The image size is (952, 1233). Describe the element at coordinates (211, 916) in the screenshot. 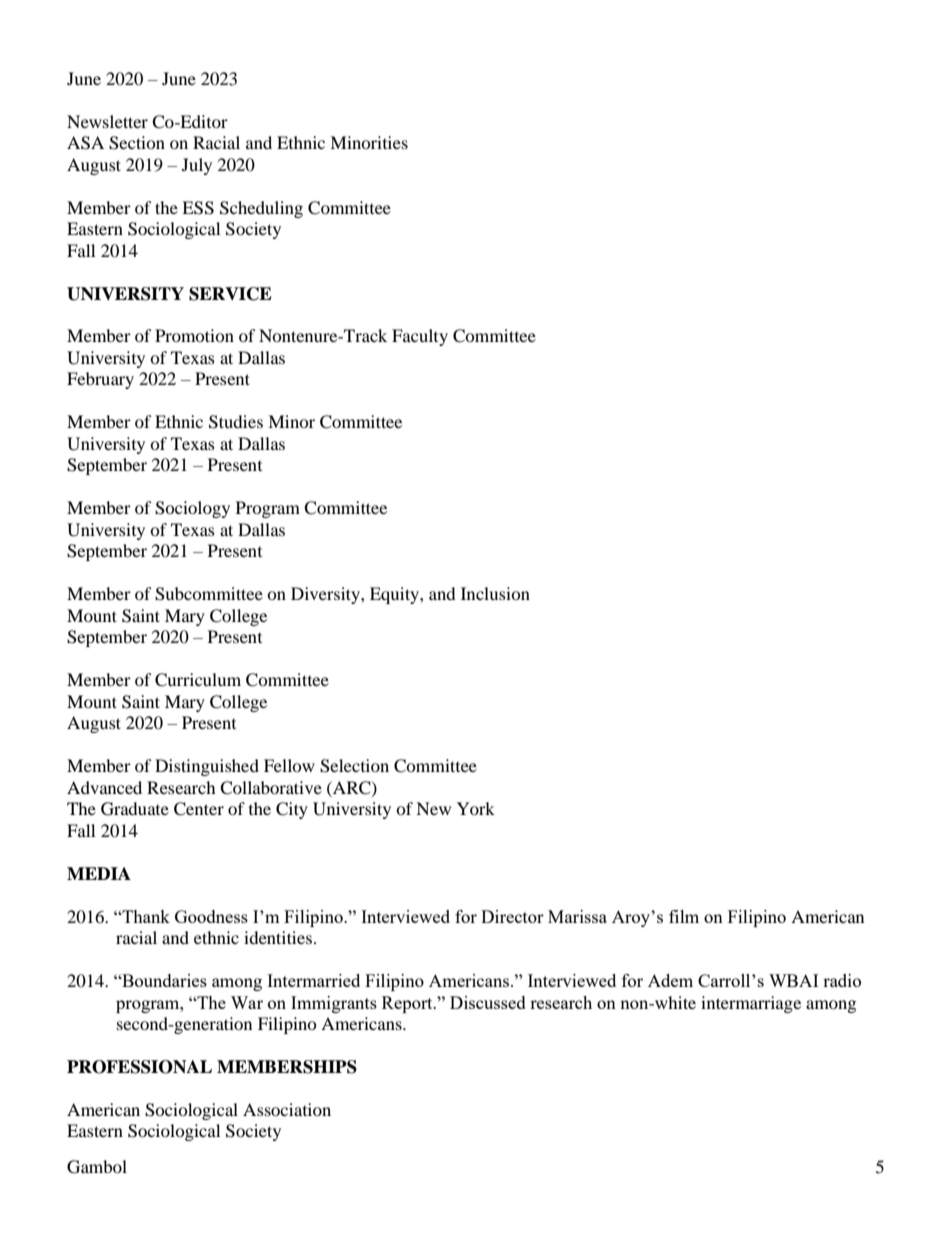

I see `Goodness` at that location.
